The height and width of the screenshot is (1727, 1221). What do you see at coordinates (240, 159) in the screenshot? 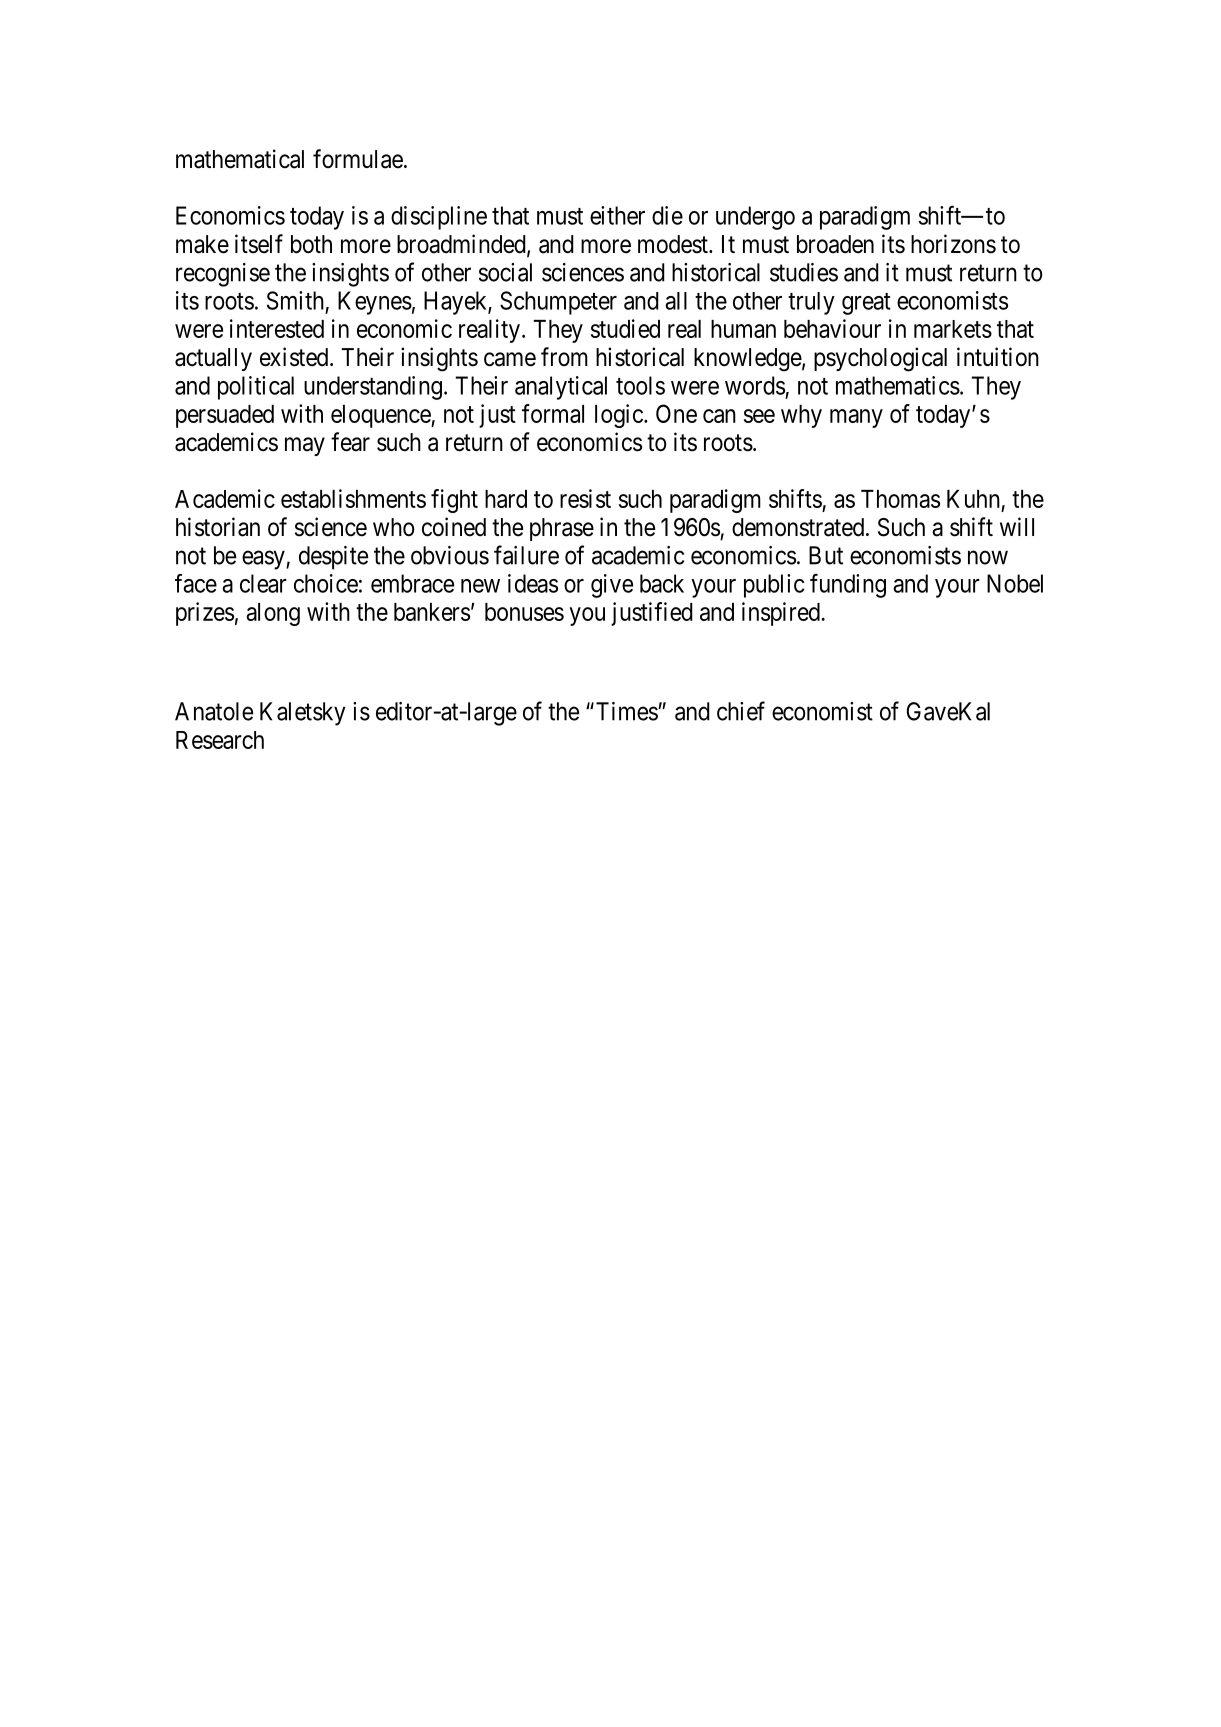
I see `mathematical` at bounding box center [240, 159].
